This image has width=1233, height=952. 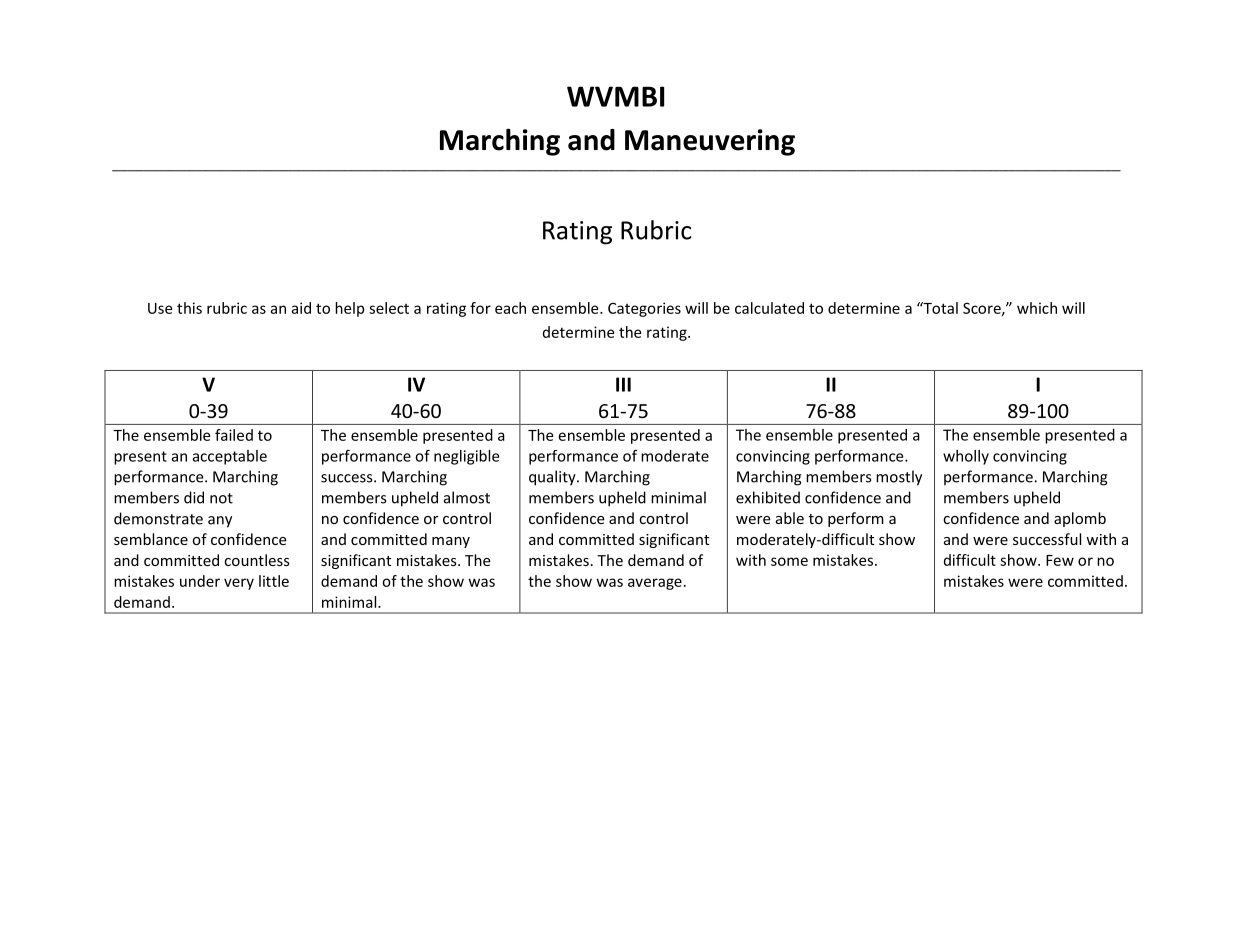 I want to click on Maneuvering, so click(x=710, y=142).
